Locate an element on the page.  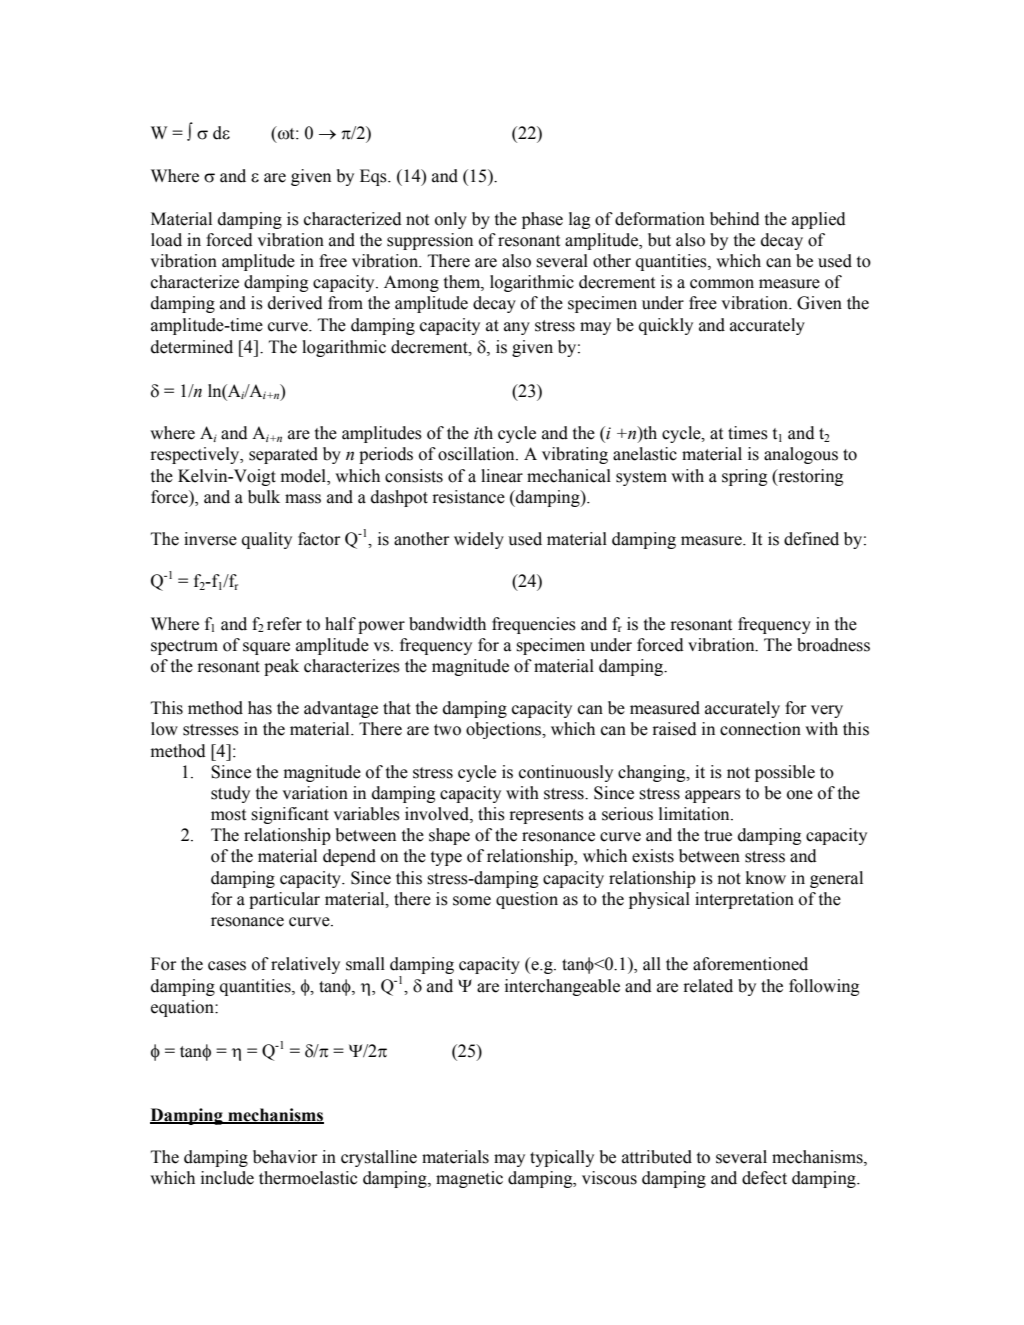
load is located at coordinates (166, 240).
